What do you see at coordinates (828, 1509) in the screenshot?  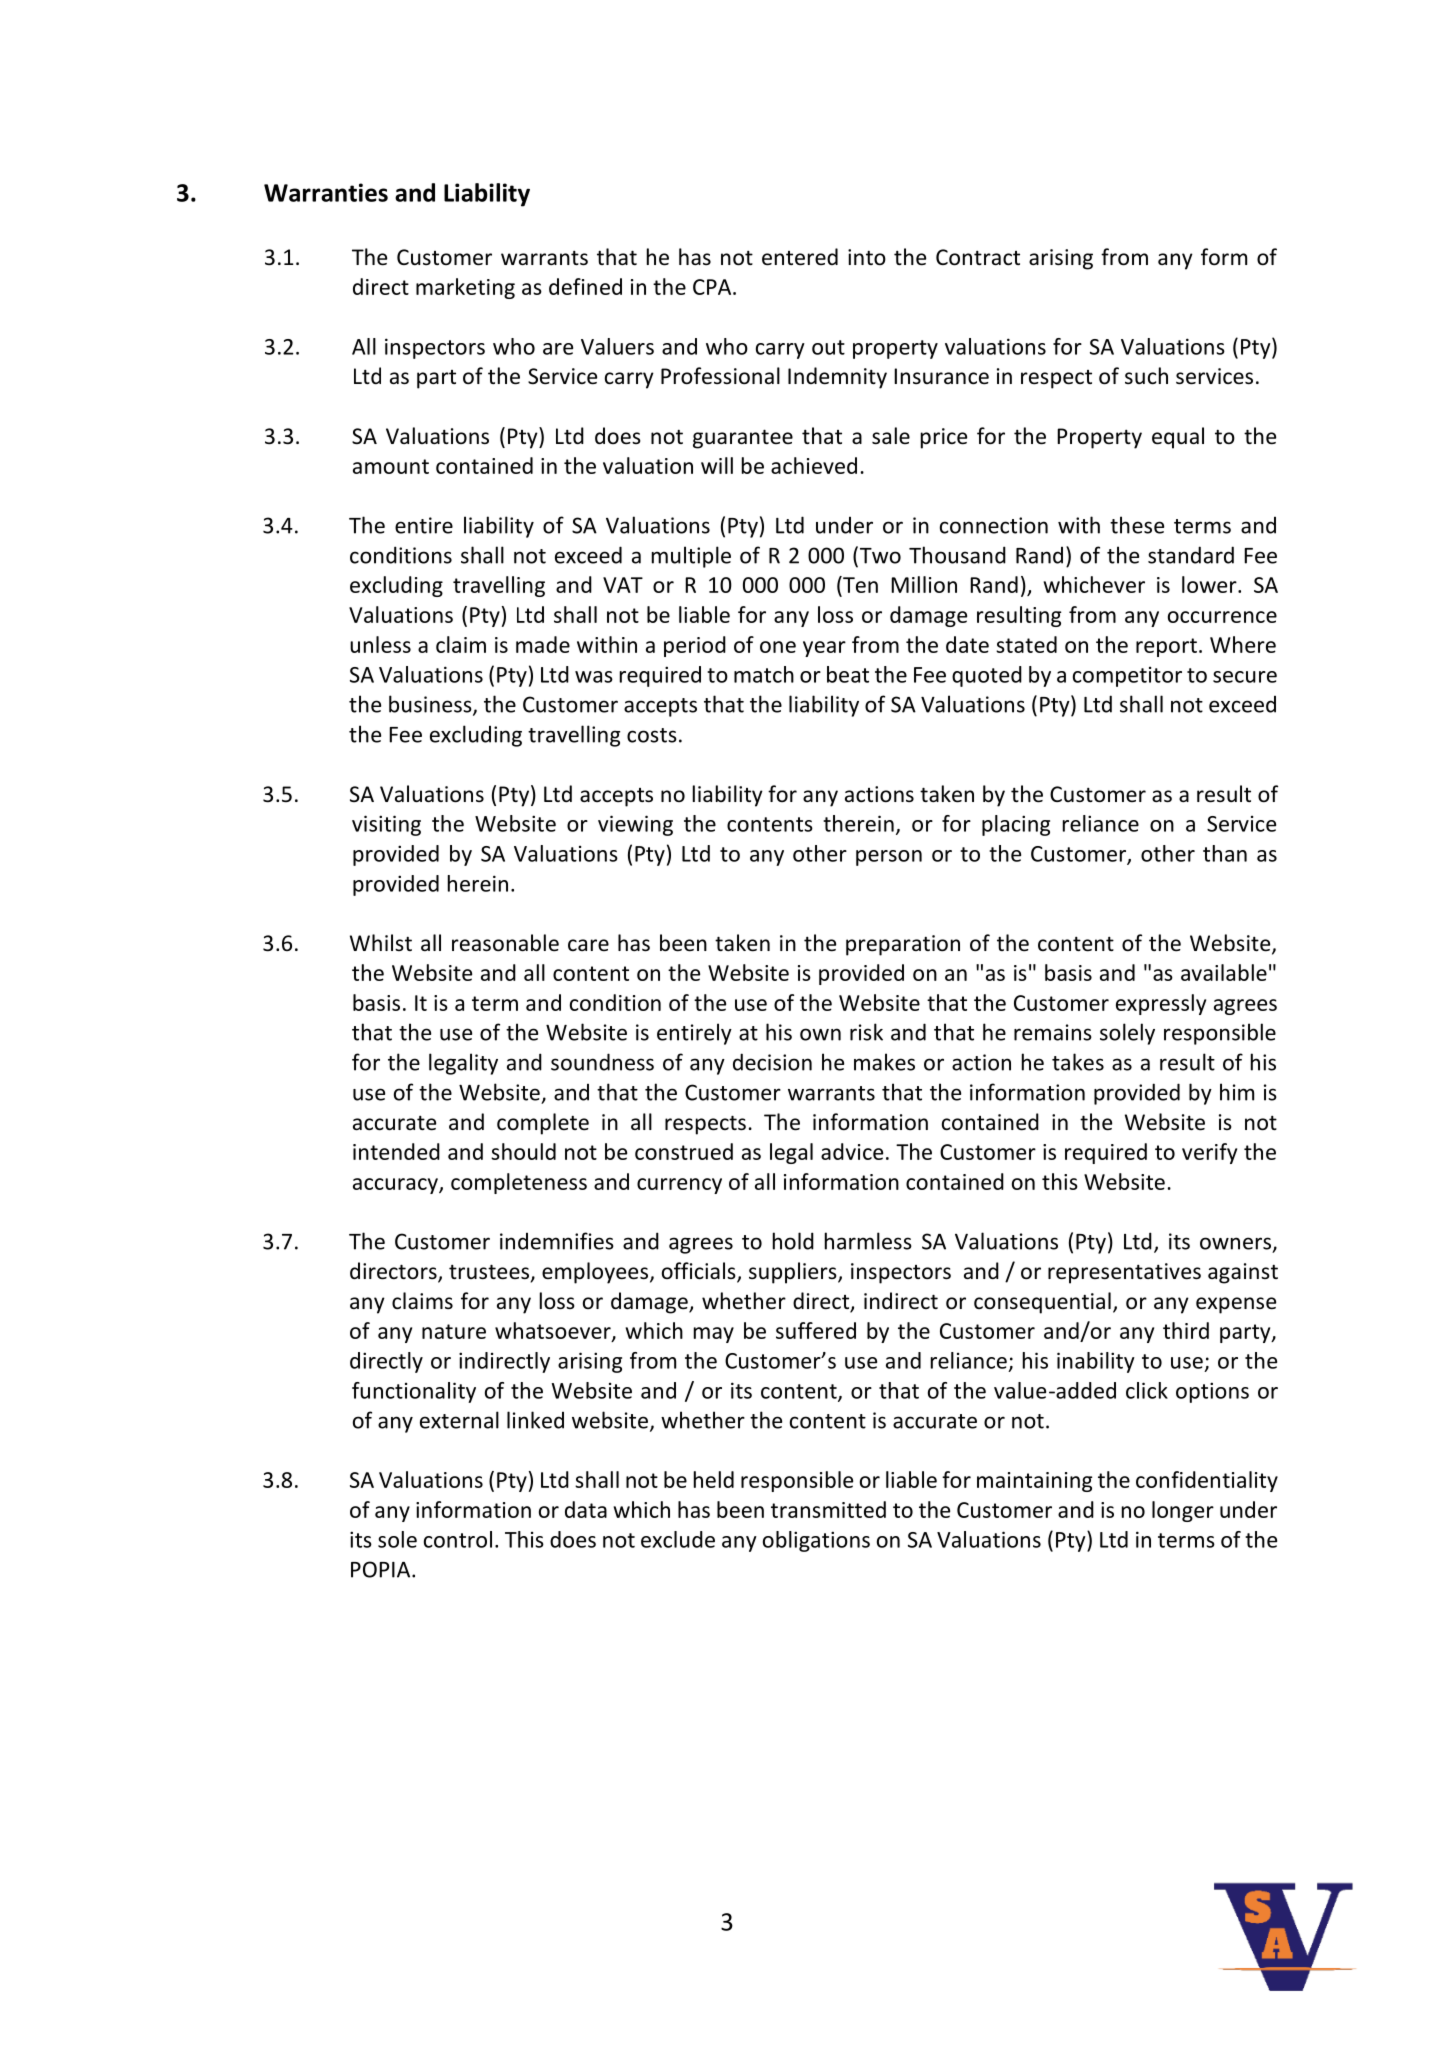 I see `transmitted` at bounding box center [828, 1509].
